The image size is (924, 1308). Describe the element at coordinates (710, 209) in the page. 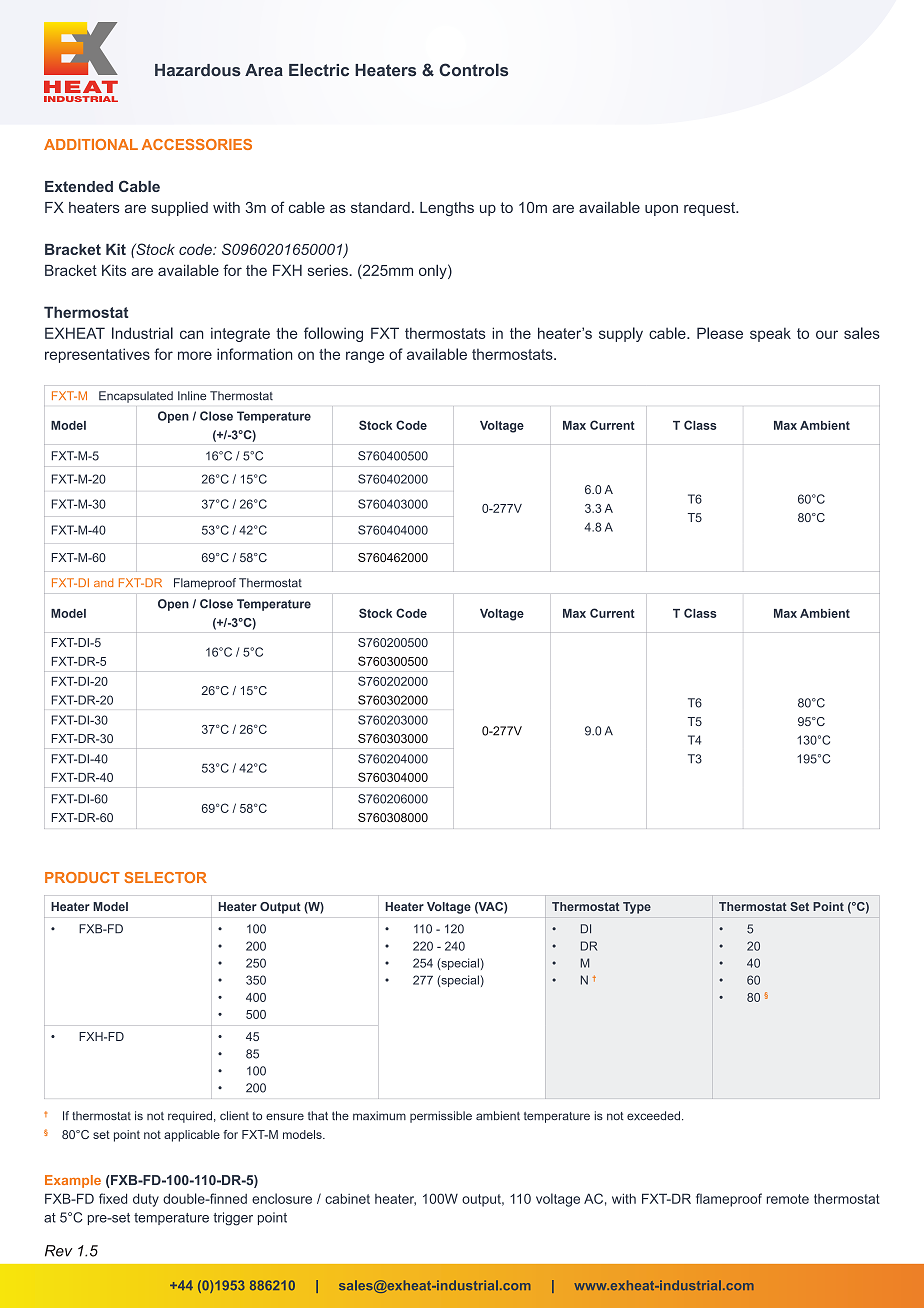

I see `request` at that location.
